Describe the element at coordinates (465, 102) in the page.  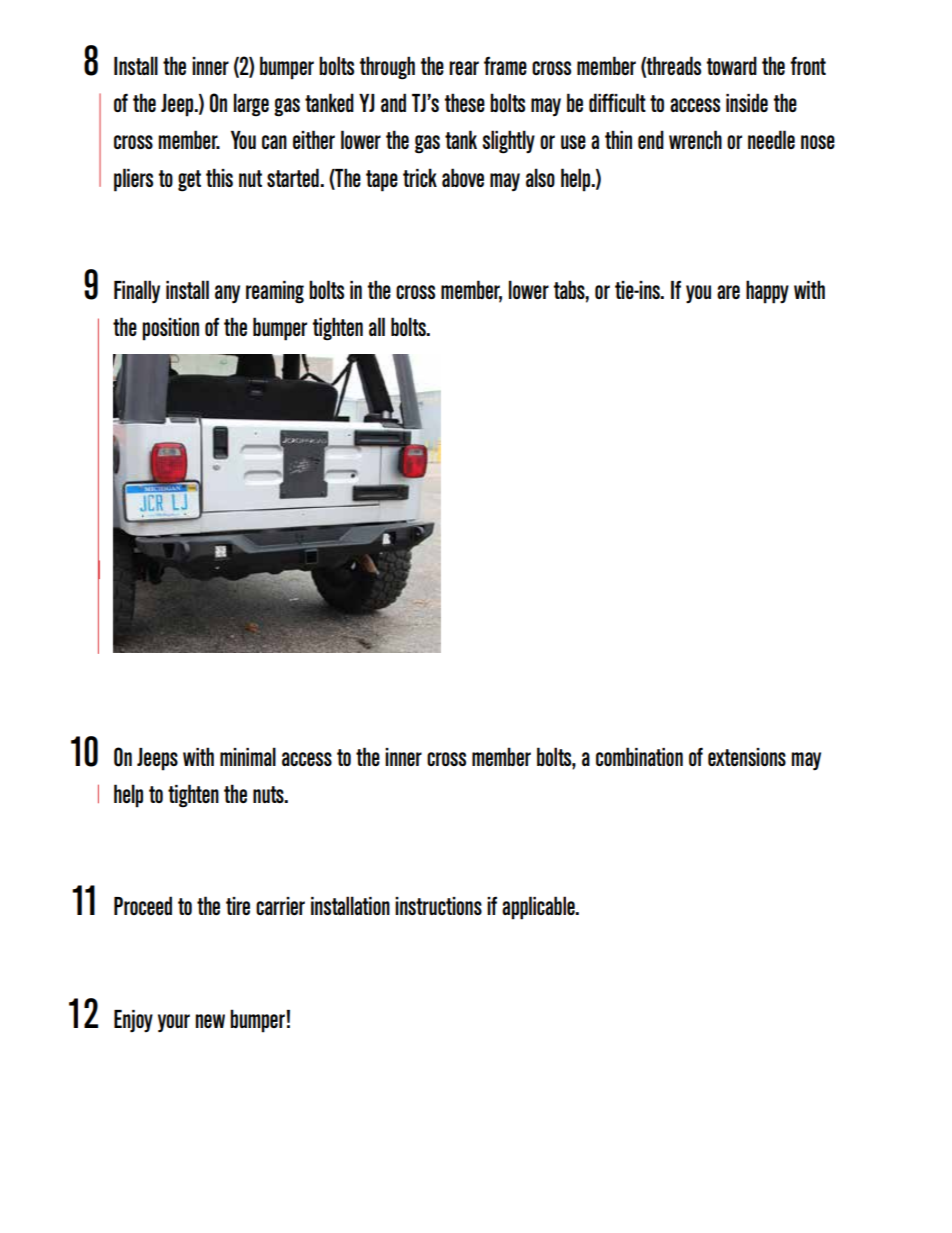
I see `these` at that location.
